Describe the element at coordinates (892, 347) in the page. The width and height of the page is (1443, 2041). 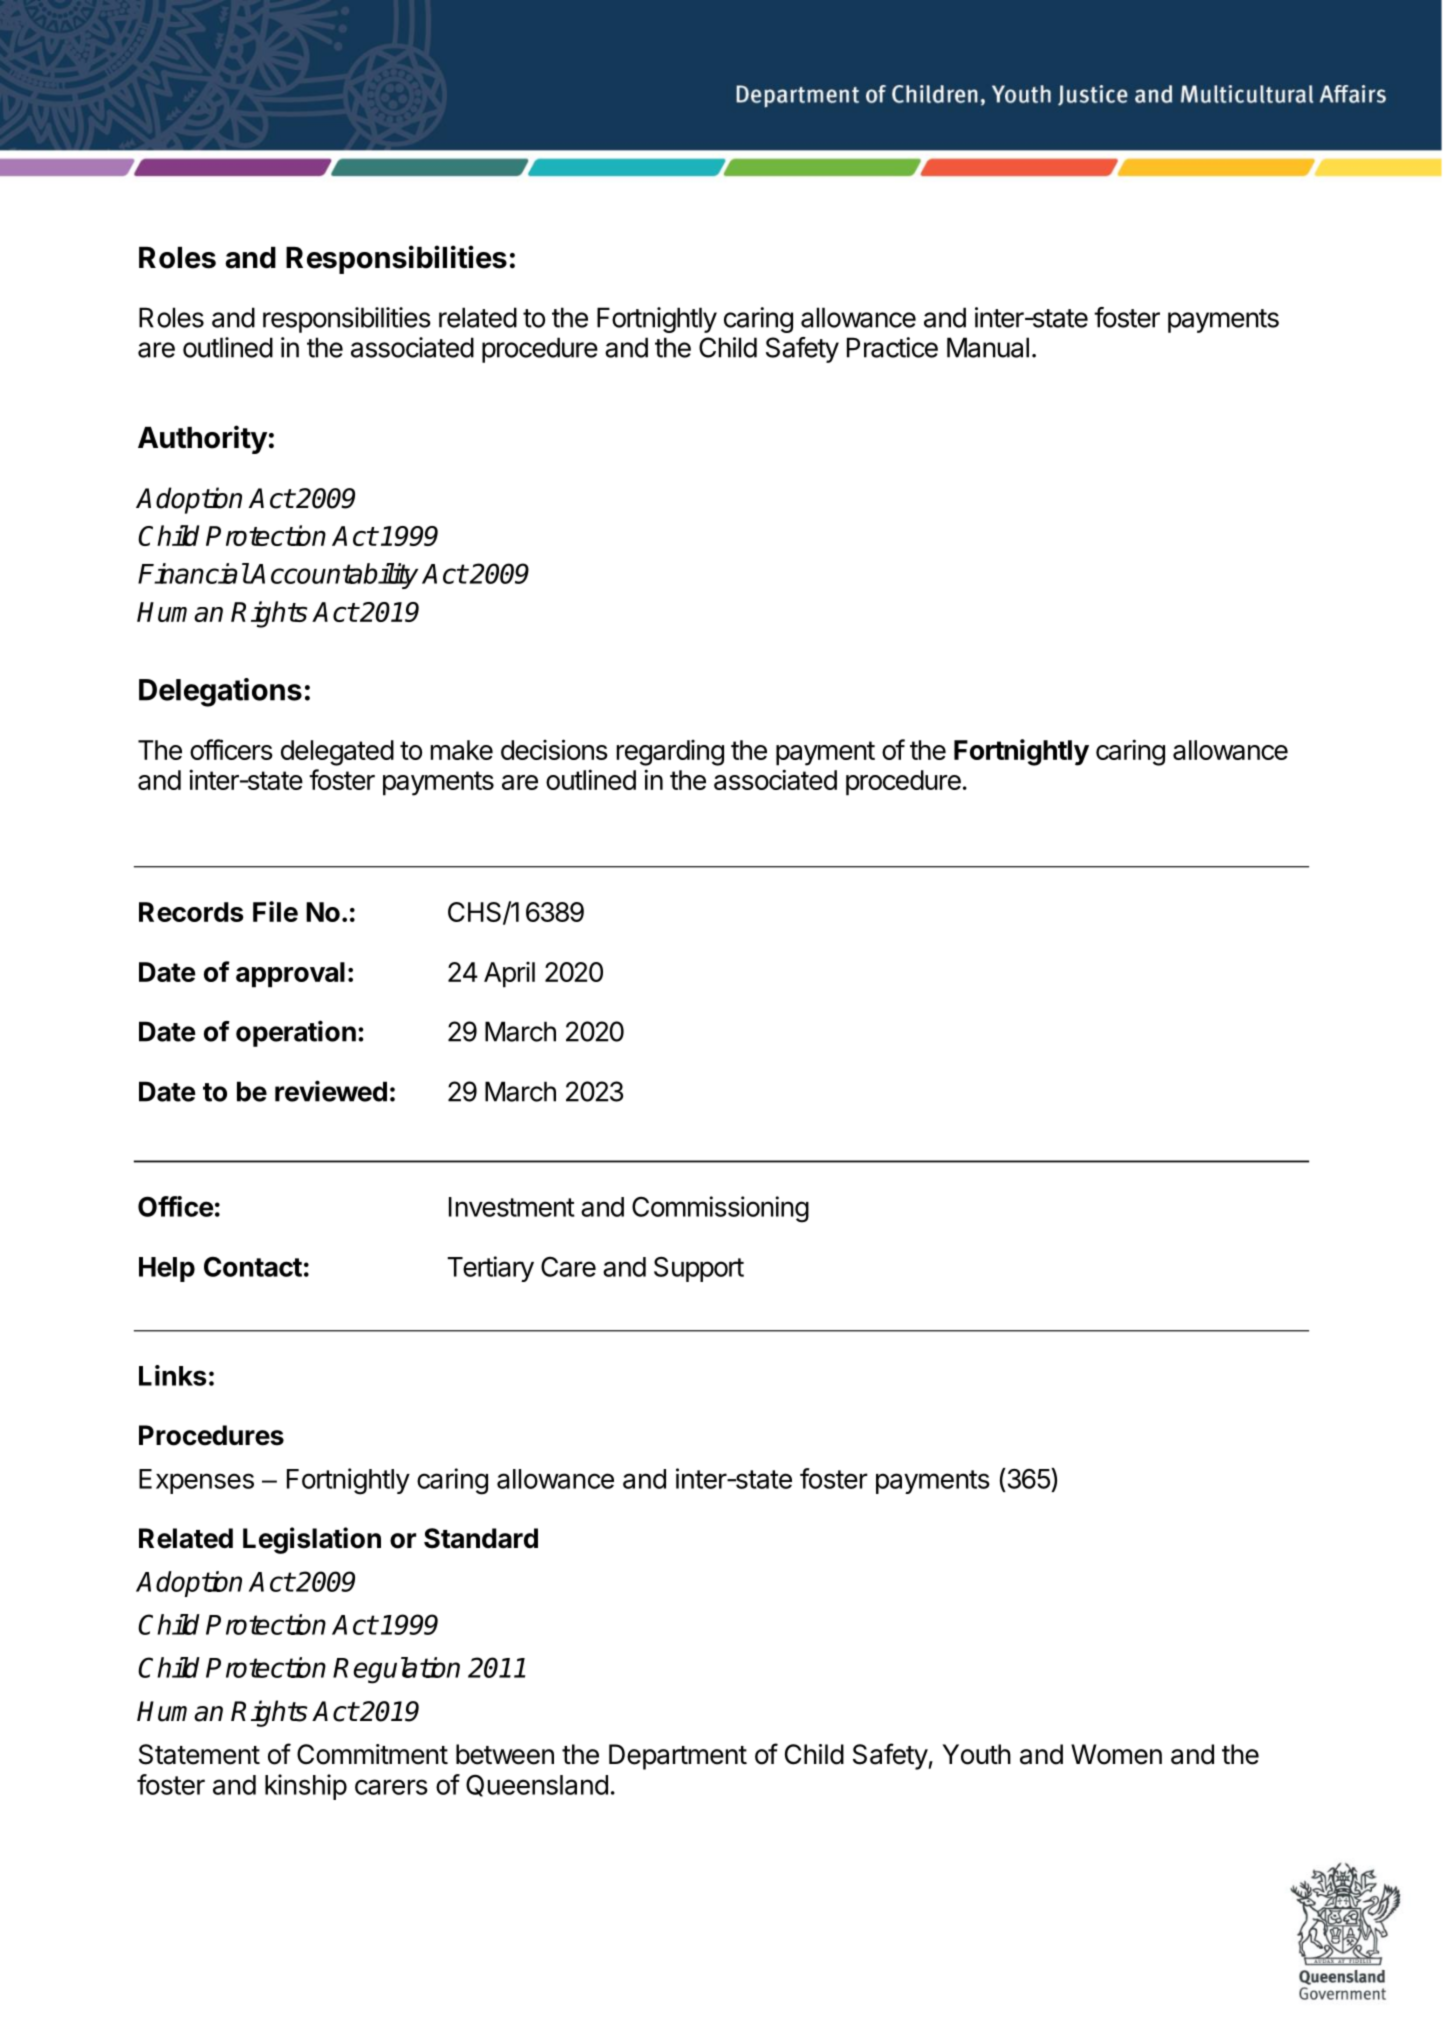
I see `Practice` at that location.
